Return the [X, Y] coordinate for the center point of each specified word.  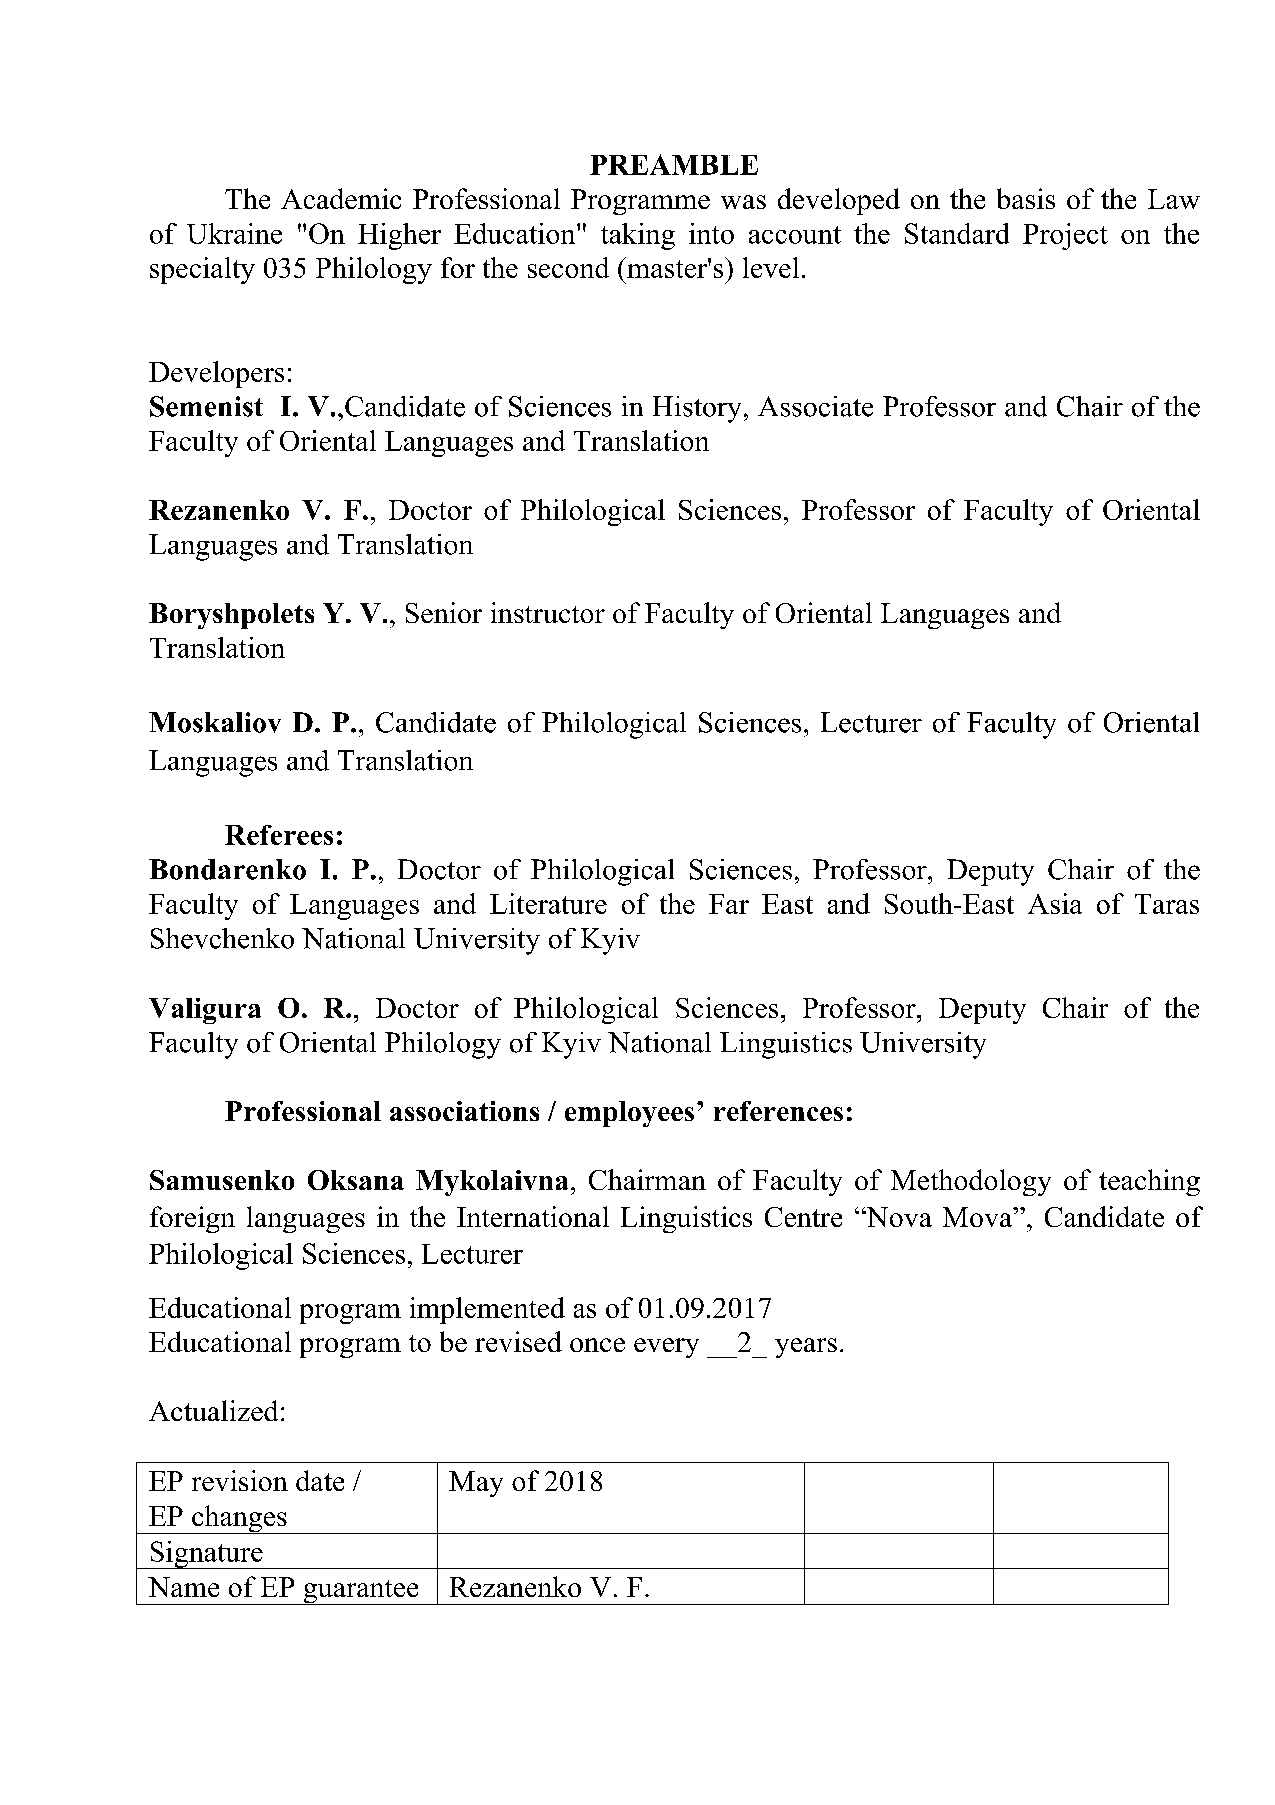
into [711, 233]
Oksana [356, 1180]
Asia [1055, 903]
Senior [444, 612]
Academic [341, 198]
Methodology [971, 1182]
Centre [803, 1217]
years [806, 1348]
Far [729, 904]
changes [239, 1519]
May [476, 1484]
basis [1026, 198]
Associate [815, 406]
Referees [279, 835]
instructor [548, 612]
